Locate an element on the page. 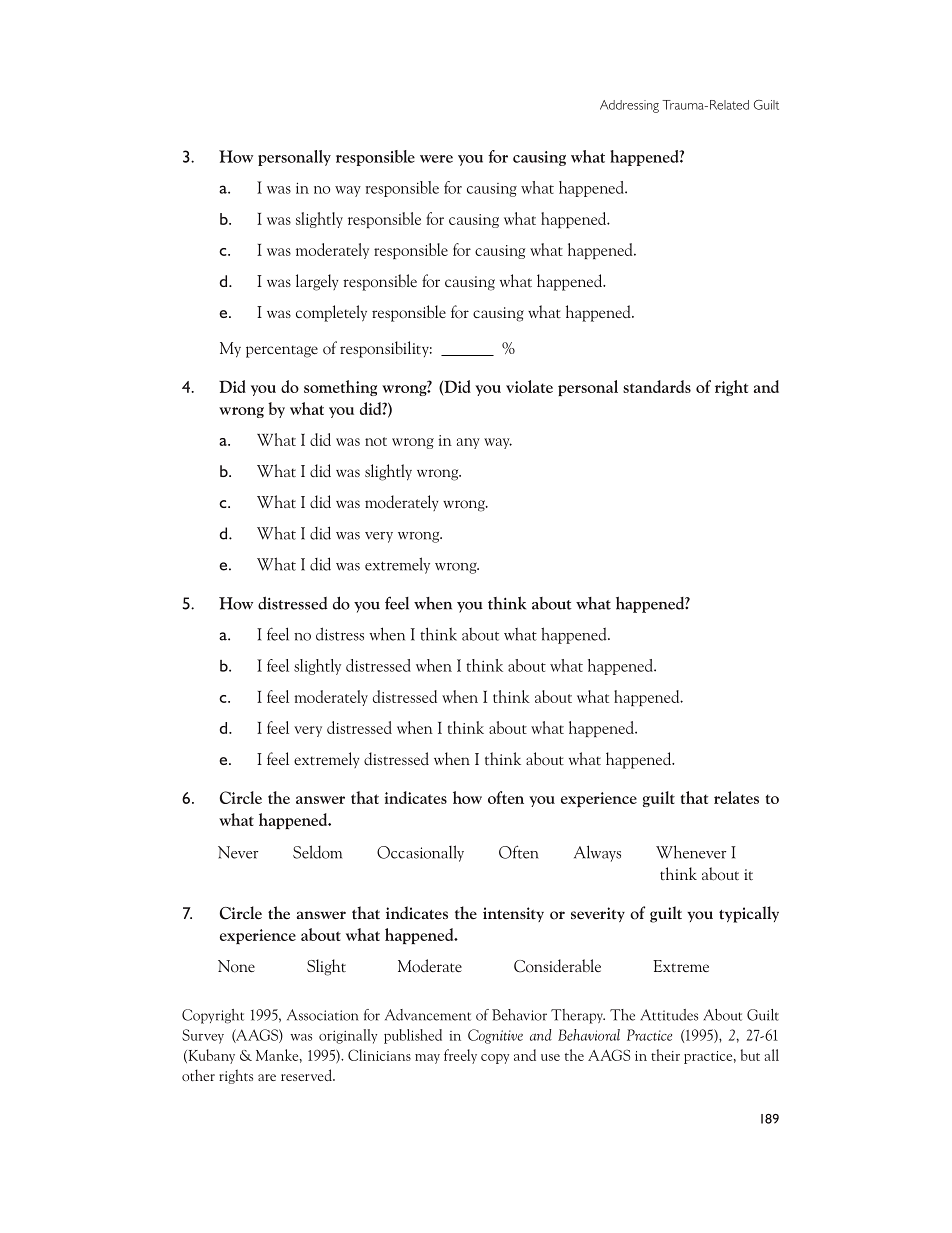  Addressing is located at coordinates (629, 106).
